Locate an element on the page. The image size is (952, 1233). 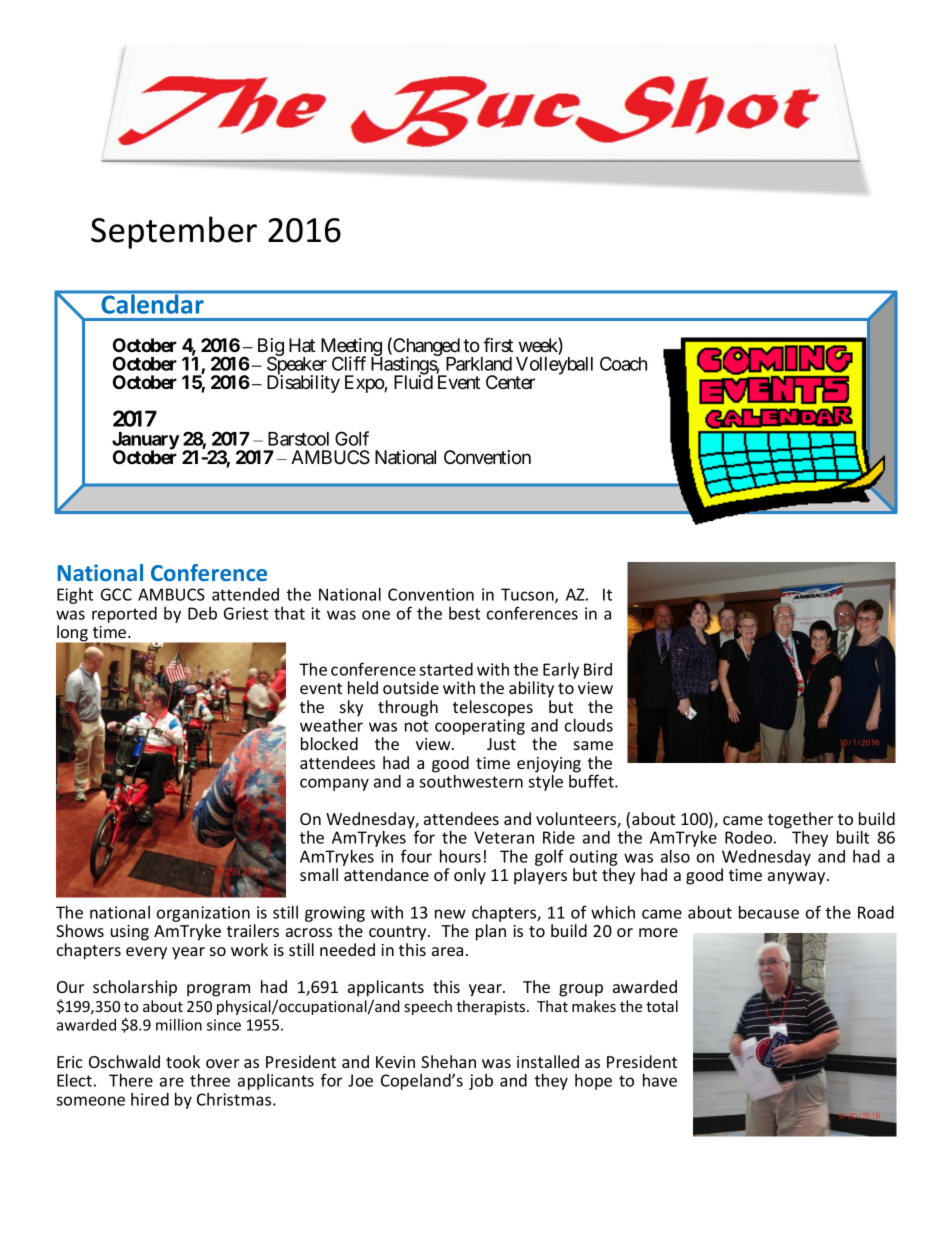
reported is located at coordinates (124, 615).
